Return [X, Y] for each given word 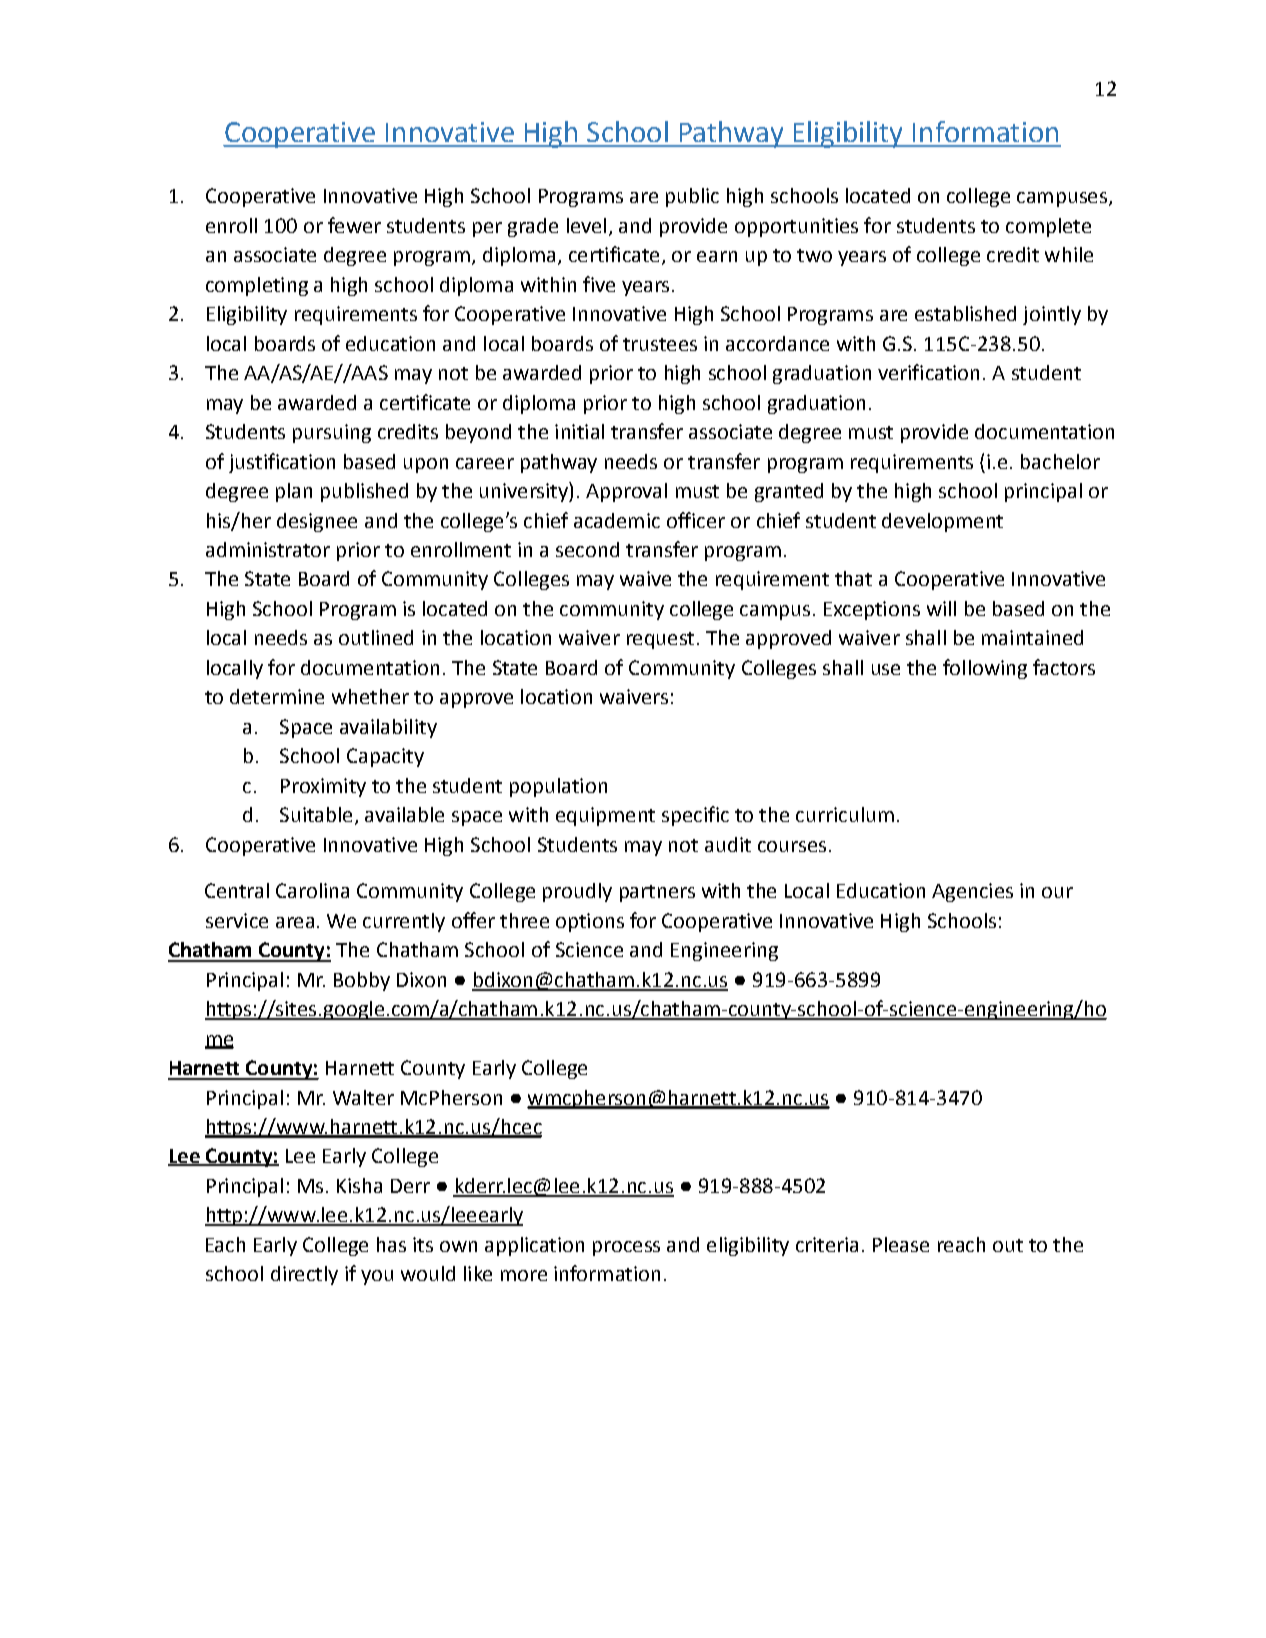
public [692, 197]
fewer [354, 225]
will [941, 608]
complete [1048, 227]
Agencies [972, 892]
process [626, 1248]
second [587, 549]
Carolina [312, 890]
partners [657, 893]
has [391, 1244]
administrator [268, 549]
